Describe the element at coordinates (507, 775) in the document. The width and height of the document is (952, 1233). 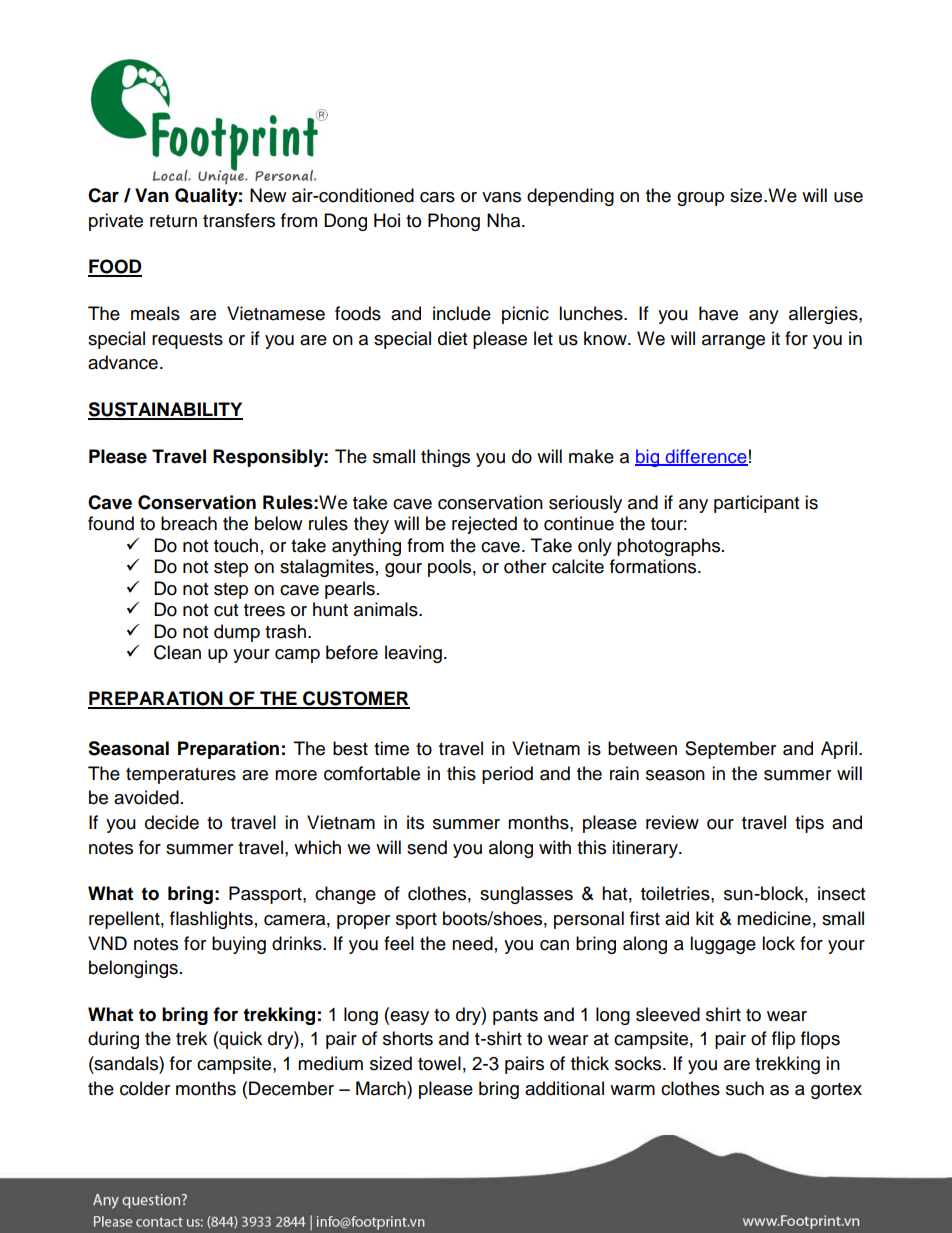
I see `period` at that location.
